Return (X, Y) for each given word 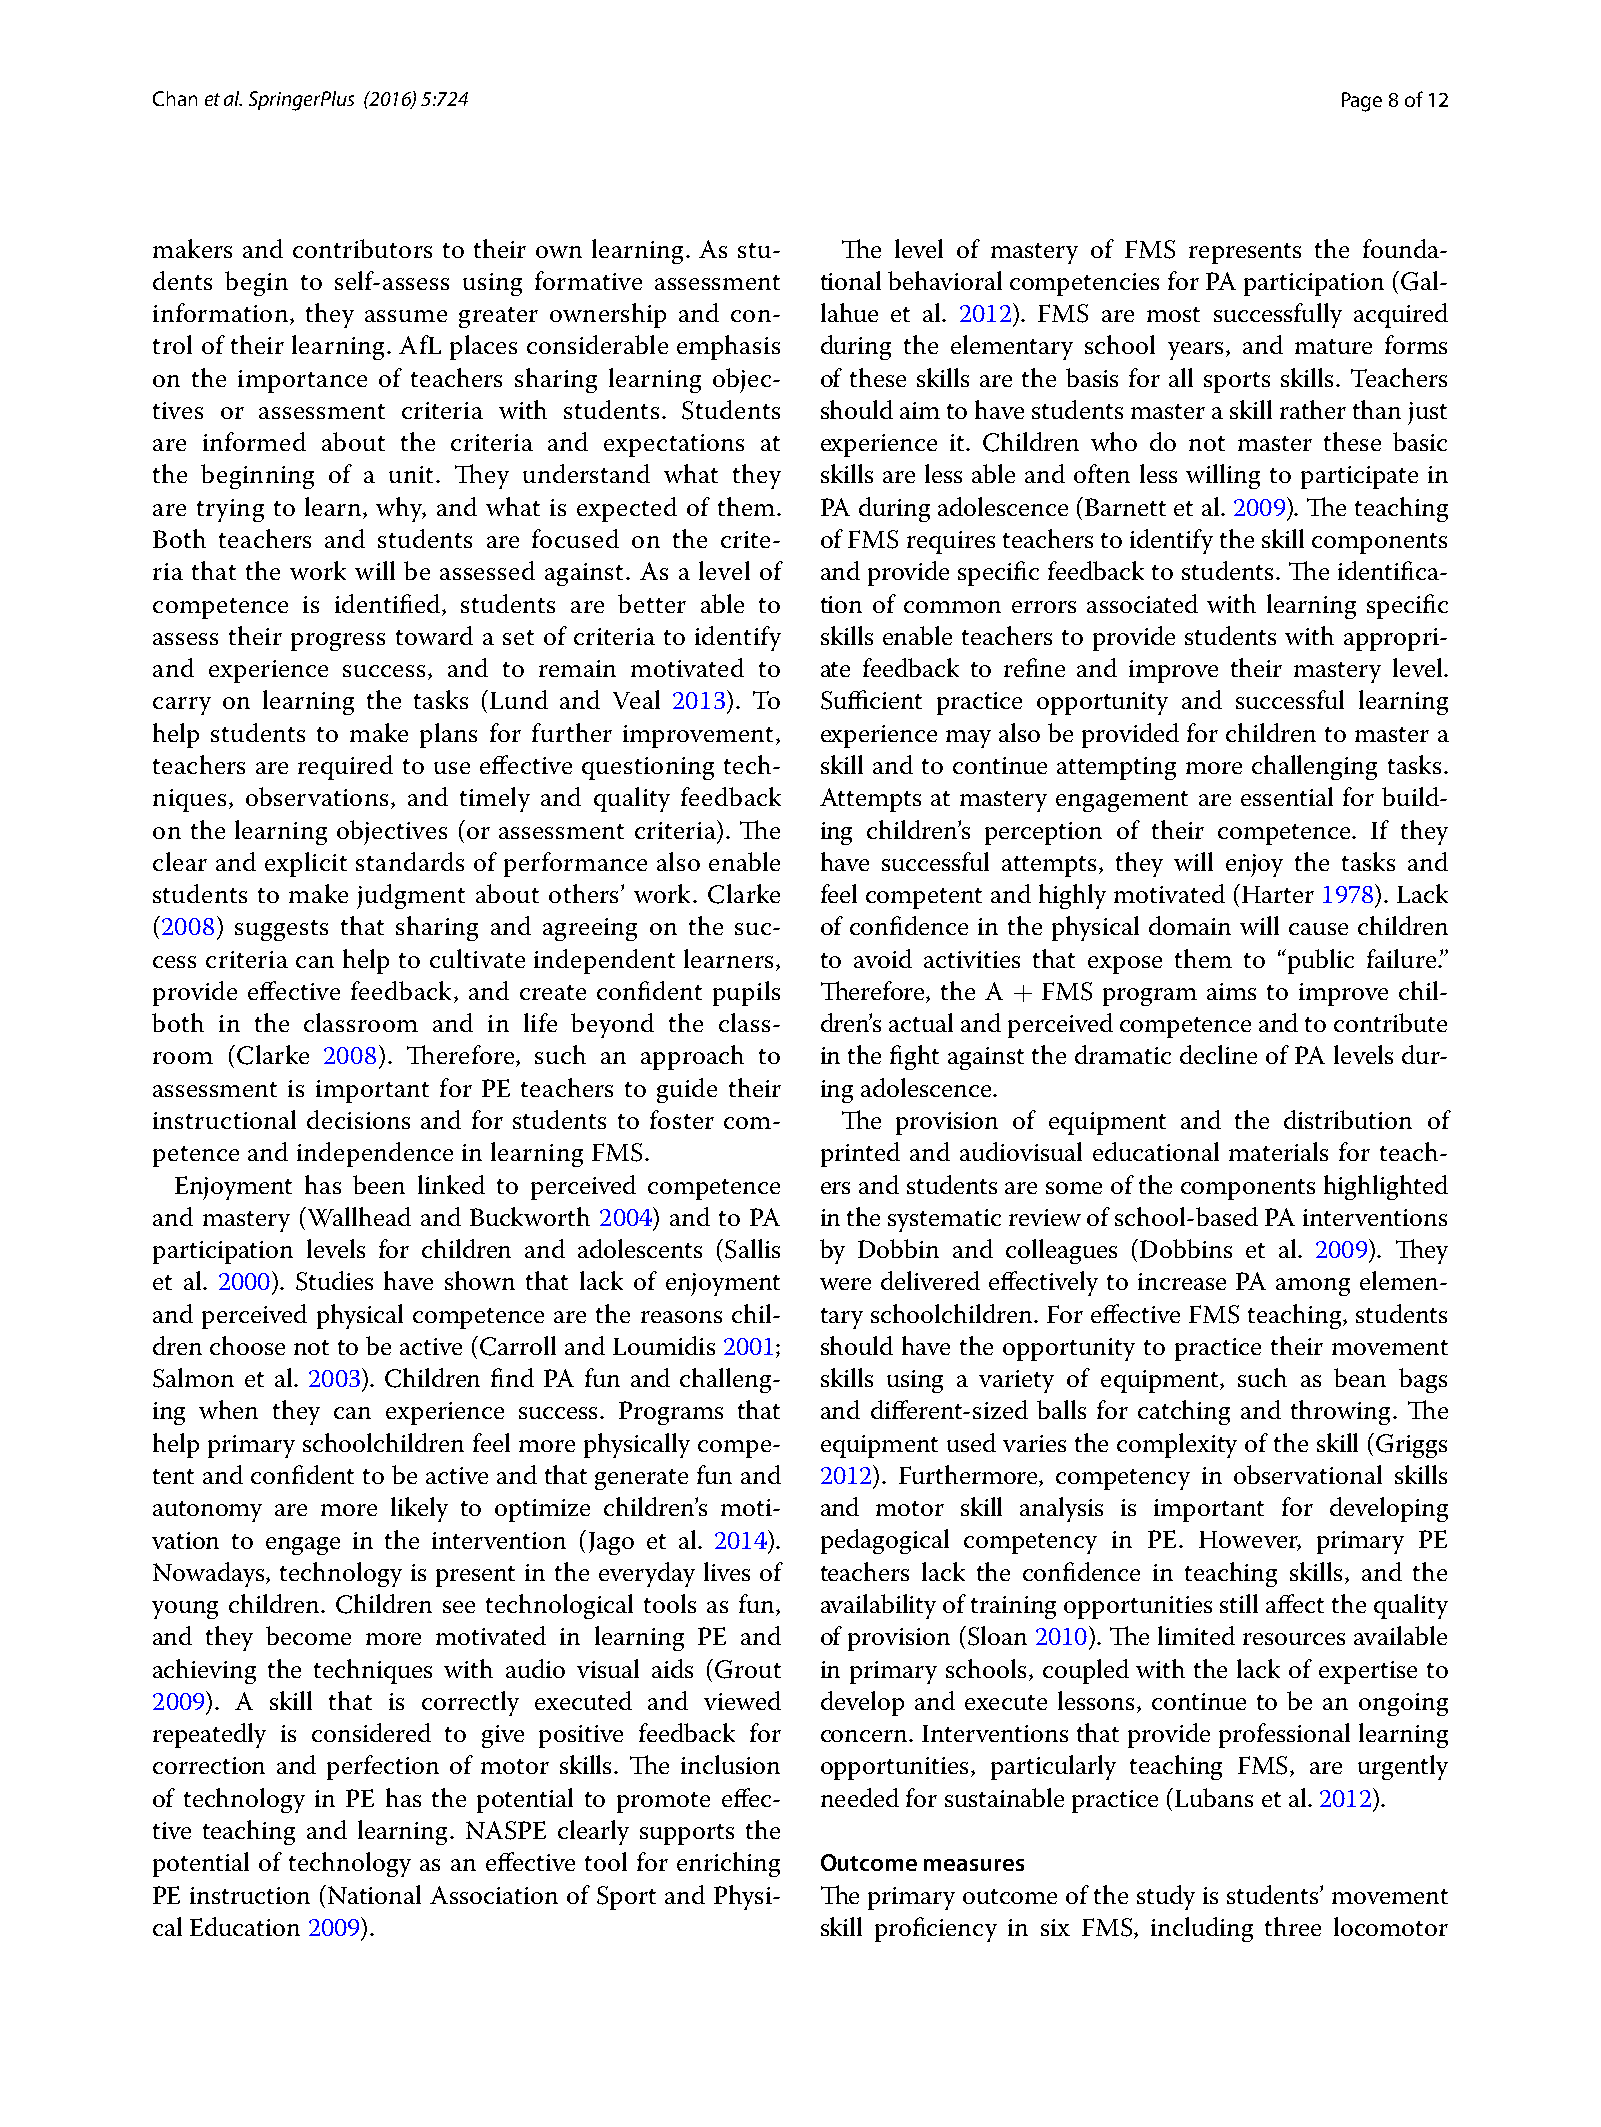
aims (1231, 991)
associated (1142, 603)
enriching (728, 1864)
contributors (362, 248)
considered (371, 1732)
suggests (281, 930)
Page (1362, 102)
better (652, 603)
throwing (1340, 1412)
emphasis (728, 347)
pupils (746, 993)
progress (338, 642)
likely (419, 1509)
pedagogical (885, 1541)
